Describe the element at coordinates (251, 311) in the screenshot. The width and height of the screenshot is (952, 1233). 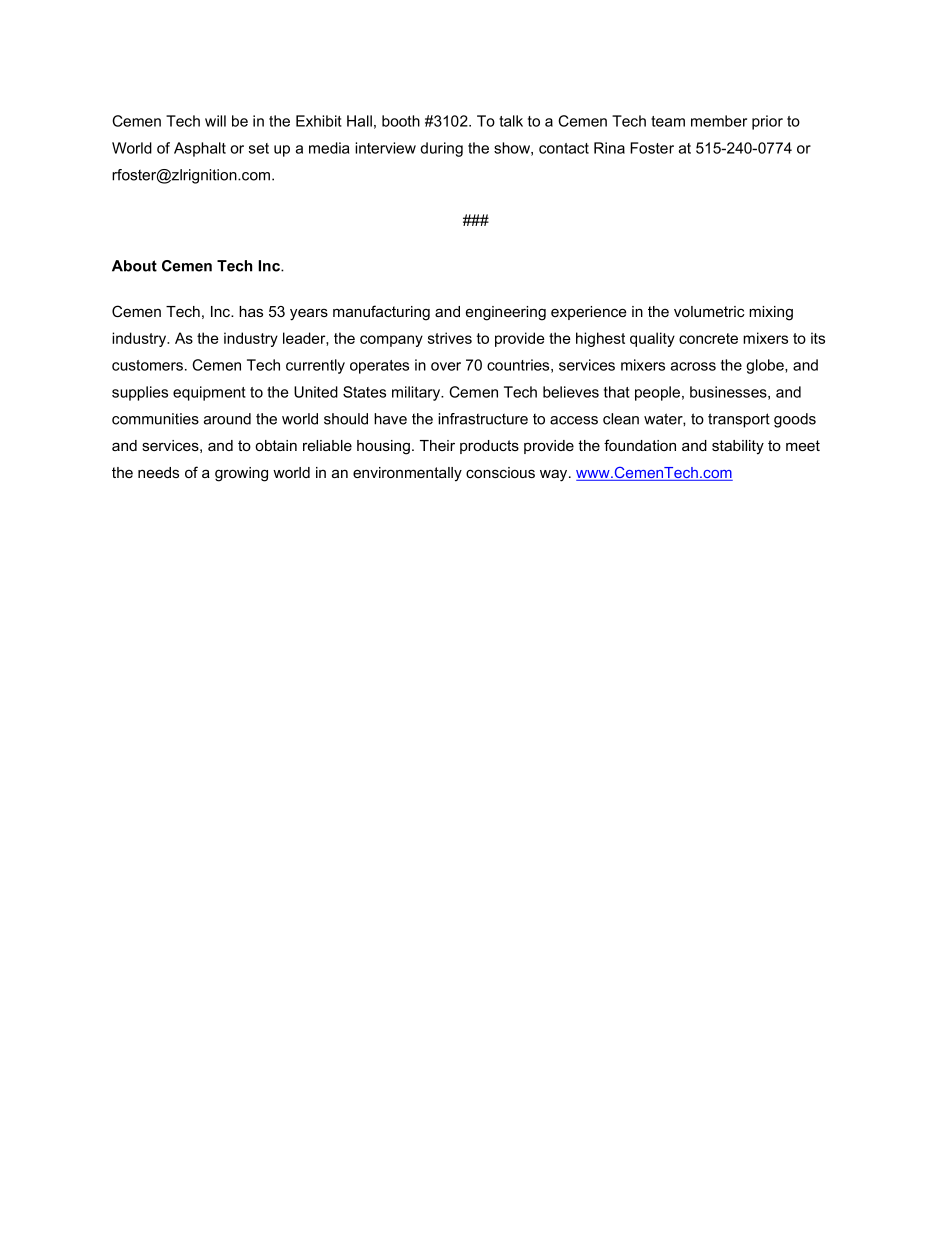
I see `has` at that location.
